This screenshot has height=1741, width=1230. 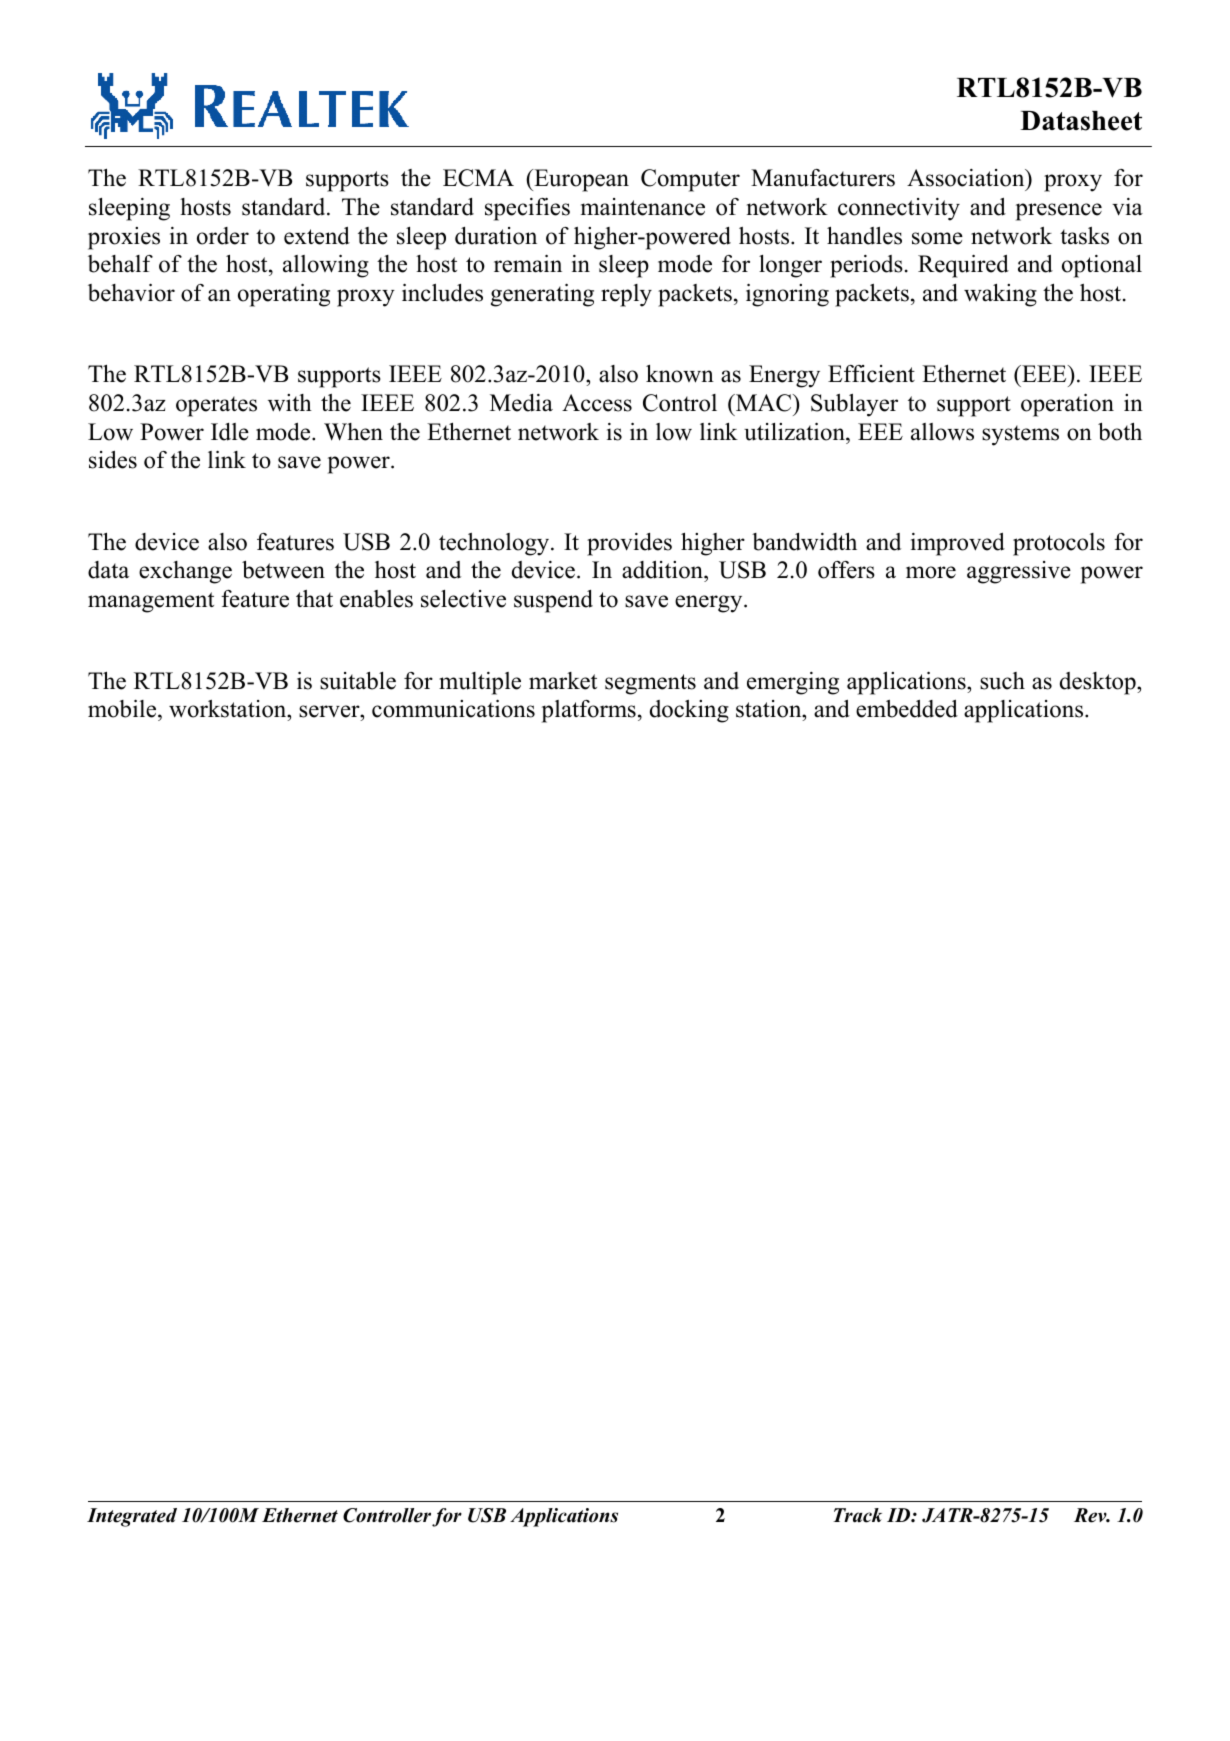 I want to click on Integrated, so click(x=132, y=1517).
